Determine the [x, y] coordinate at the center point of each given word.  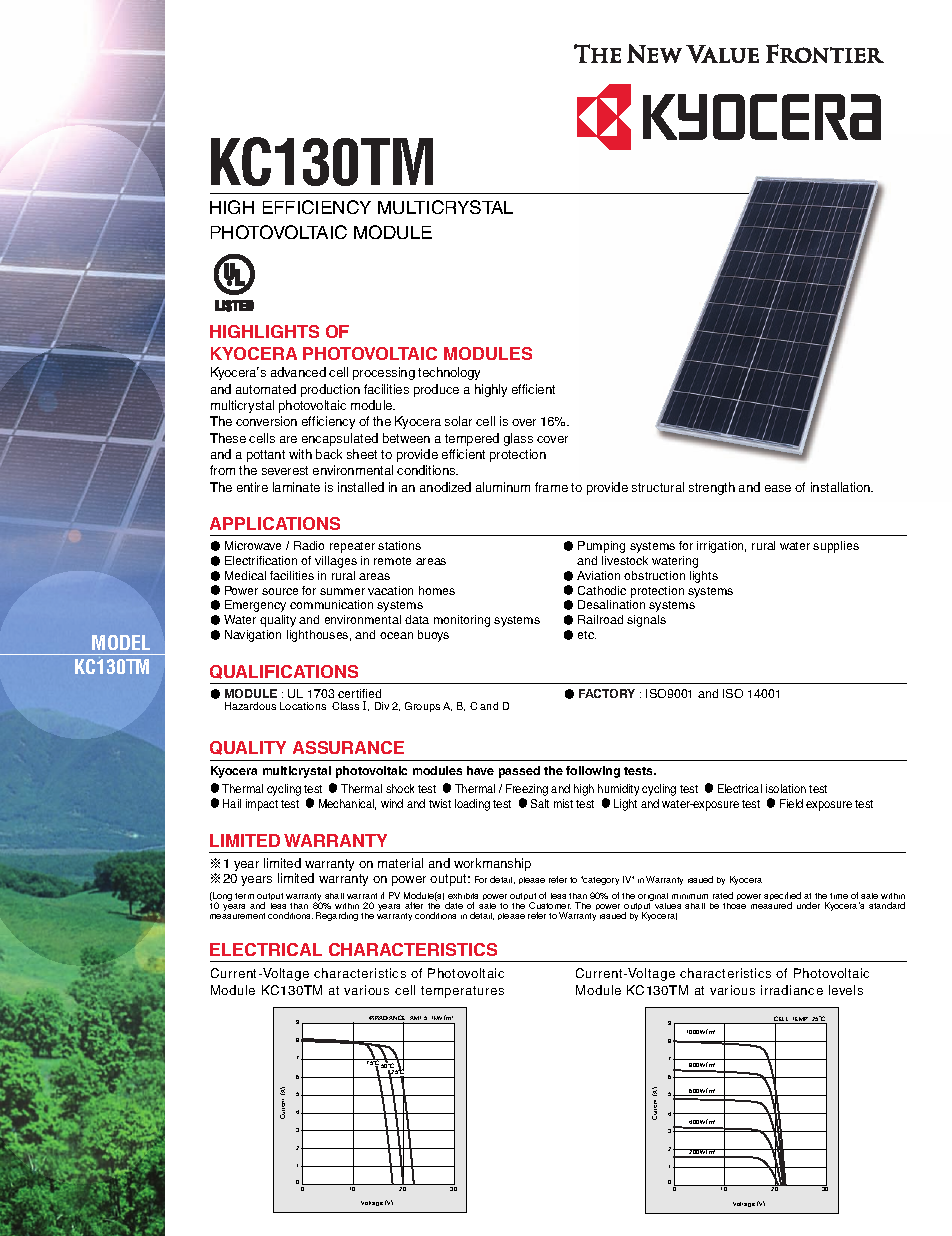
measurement [237, 916]
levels [846, 990]
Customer [550, 905]
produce [436, 390]
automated [266, 389]
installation [842, 487]
